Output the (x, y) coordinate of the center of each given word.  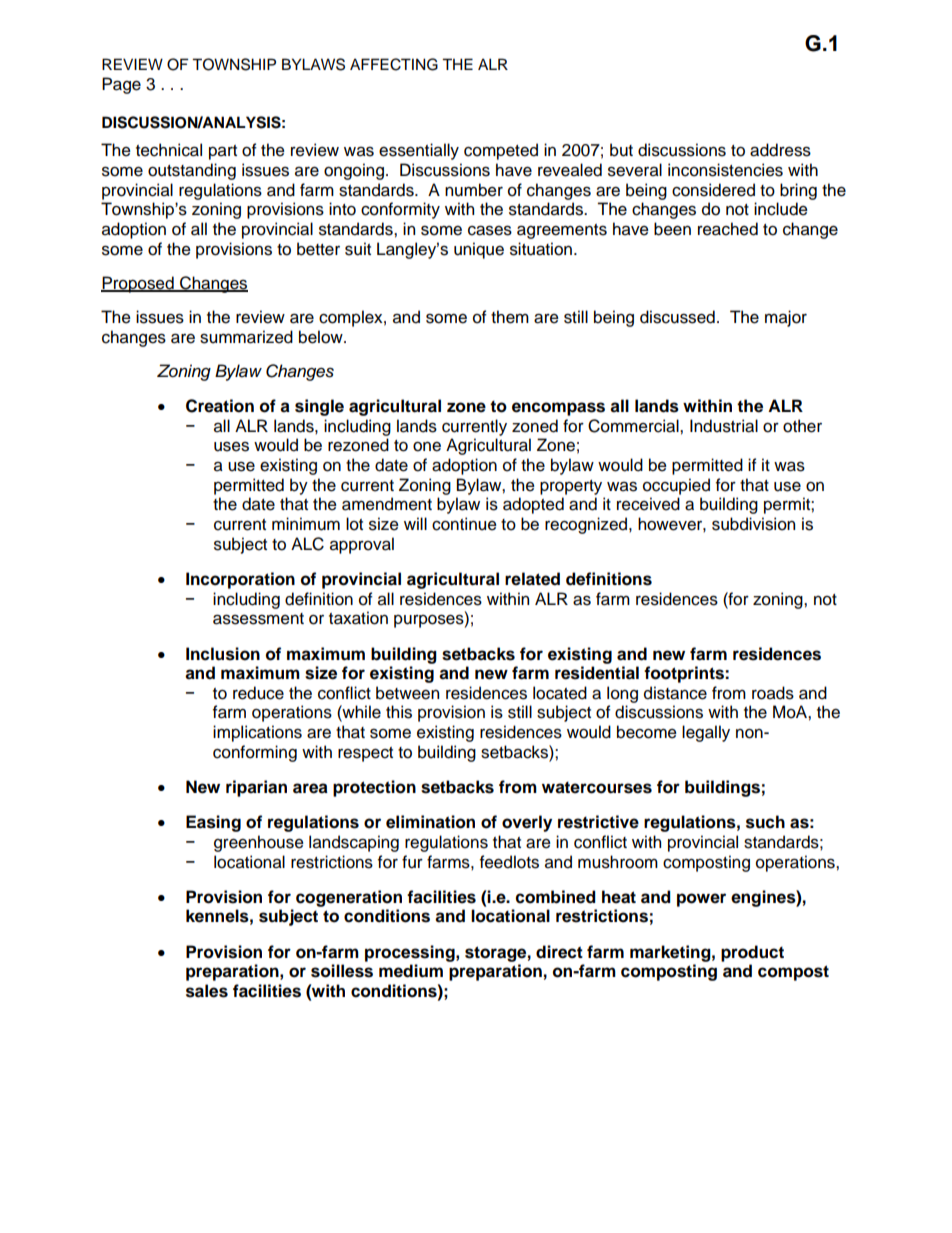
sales (207, 991)
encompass (558, 409)
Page (121, 85)
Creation (220, 406)
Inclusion (223, 654)
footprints (685, 674)
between (407, 693)
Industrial (724, 426)
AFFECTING (394, 64)
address (780, 150)
